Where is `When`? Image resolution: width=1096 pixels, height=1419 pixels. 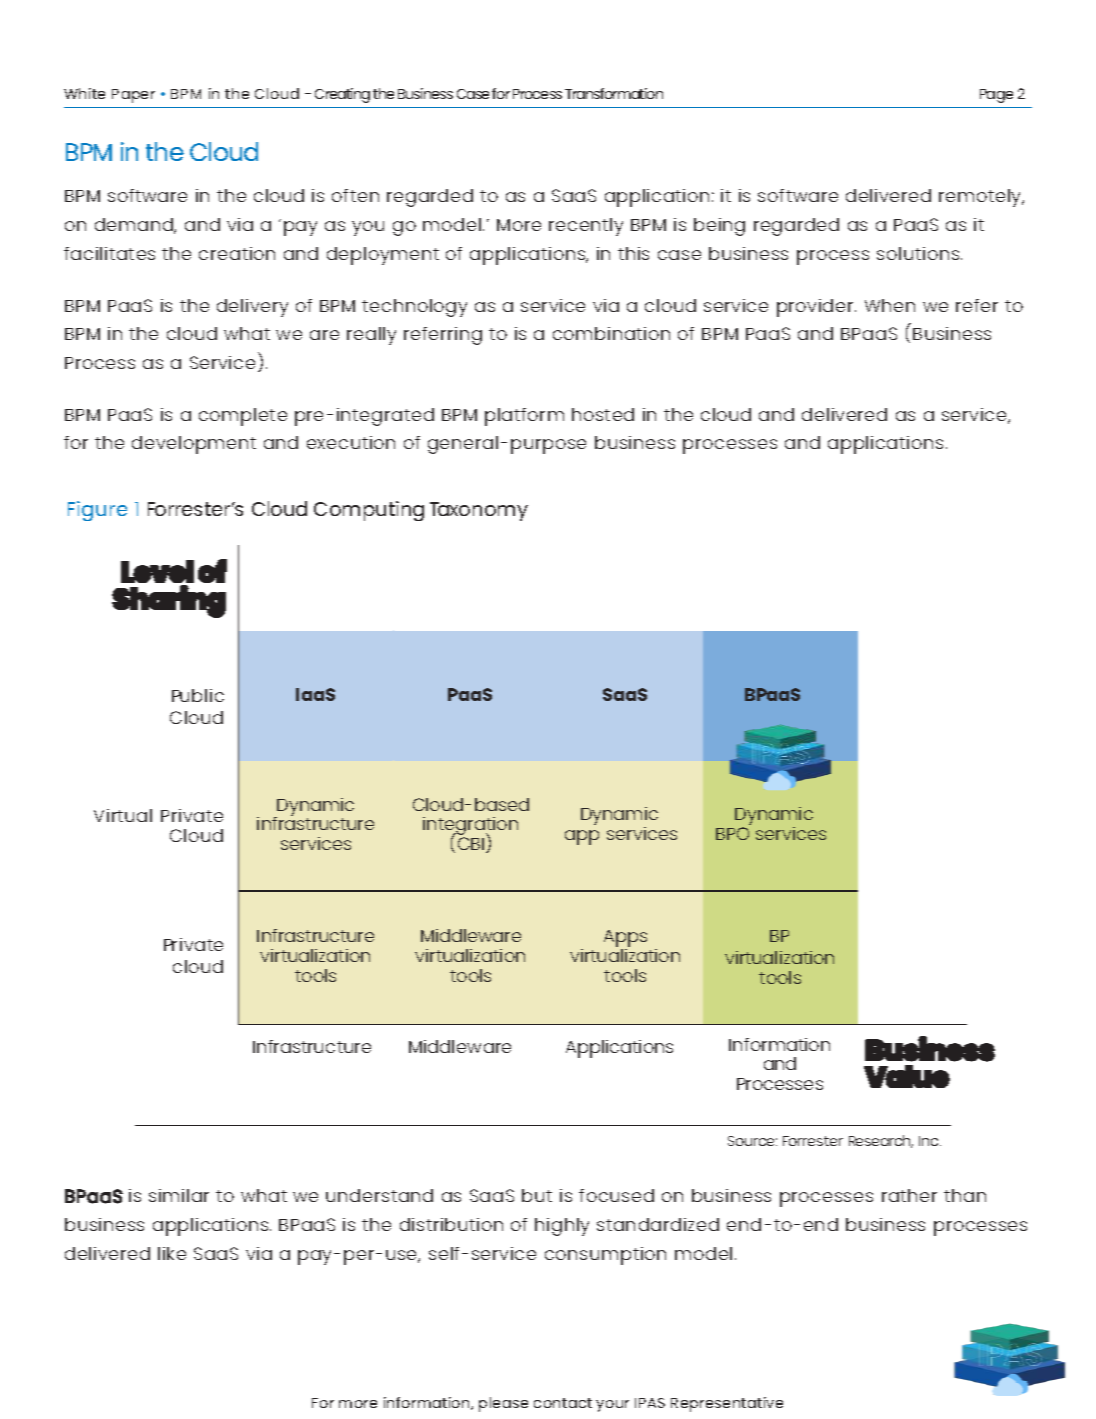 When is located at coordinates (890, 305).
